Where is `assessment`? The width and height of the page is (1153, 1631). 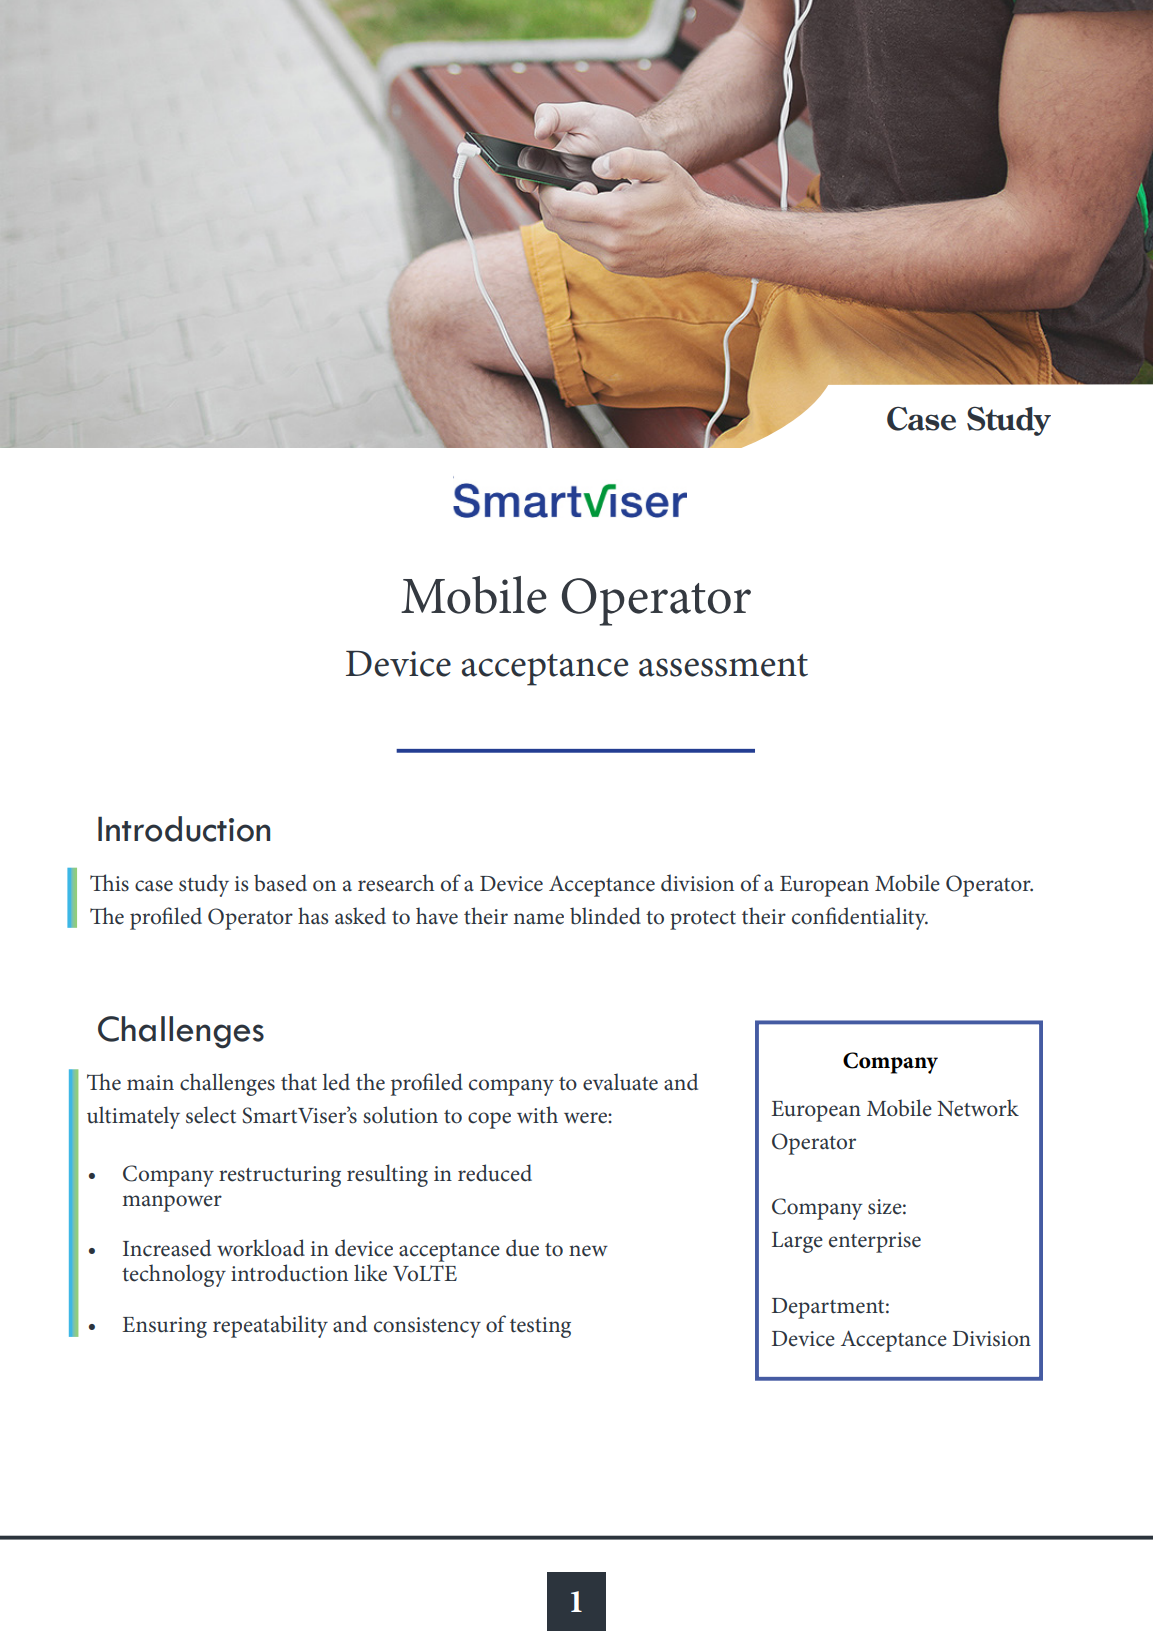
assessment is located at coordinates (723, 665).
